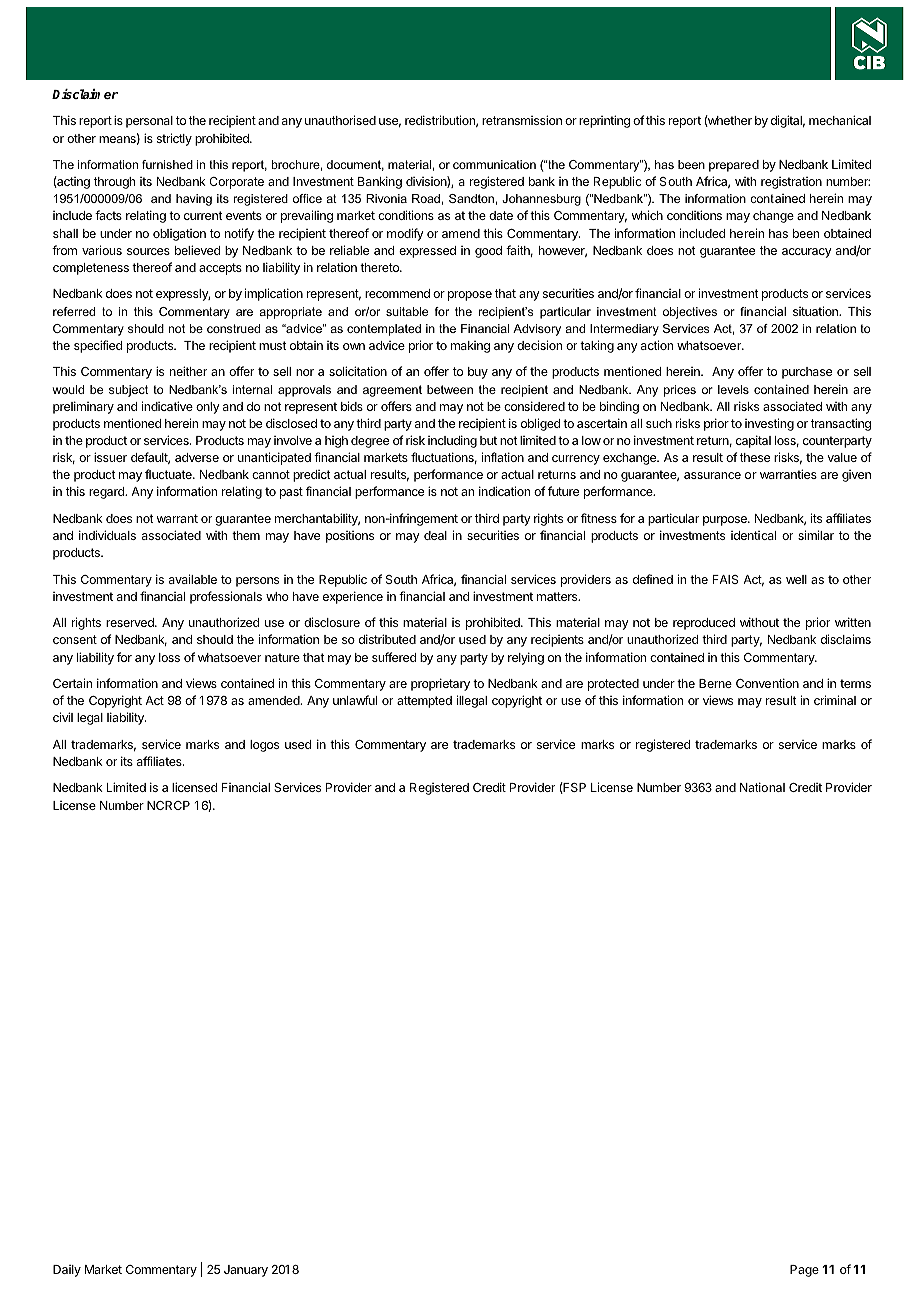 This screenshot has width=924, height=1308. What do you see at coordinates (767, 683) in the screenshot?
I see `Convention` at bounding box center [767, 683].
